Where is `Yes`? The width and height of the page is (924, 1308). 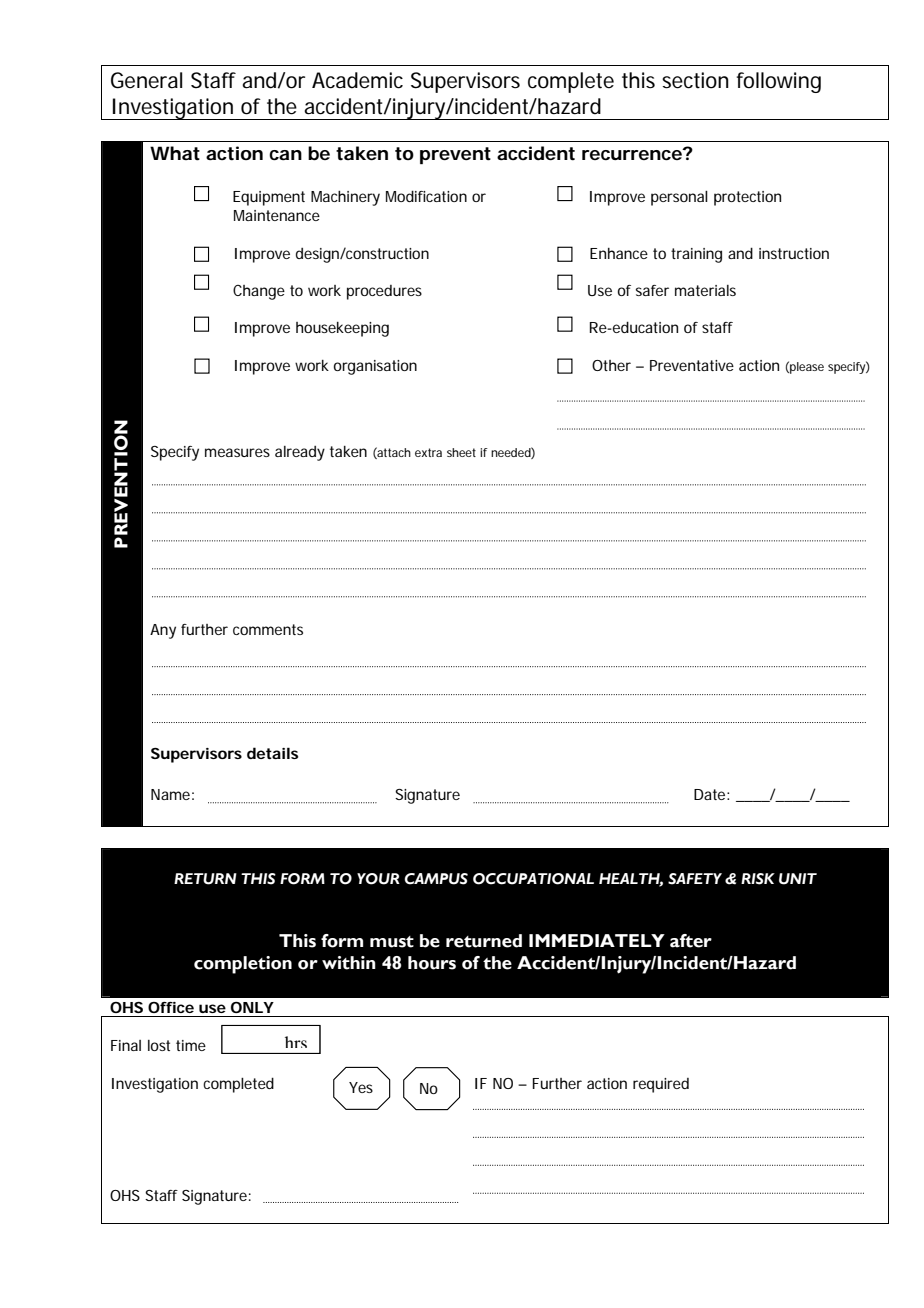 Yes is located at coordinates (361, 1087).
